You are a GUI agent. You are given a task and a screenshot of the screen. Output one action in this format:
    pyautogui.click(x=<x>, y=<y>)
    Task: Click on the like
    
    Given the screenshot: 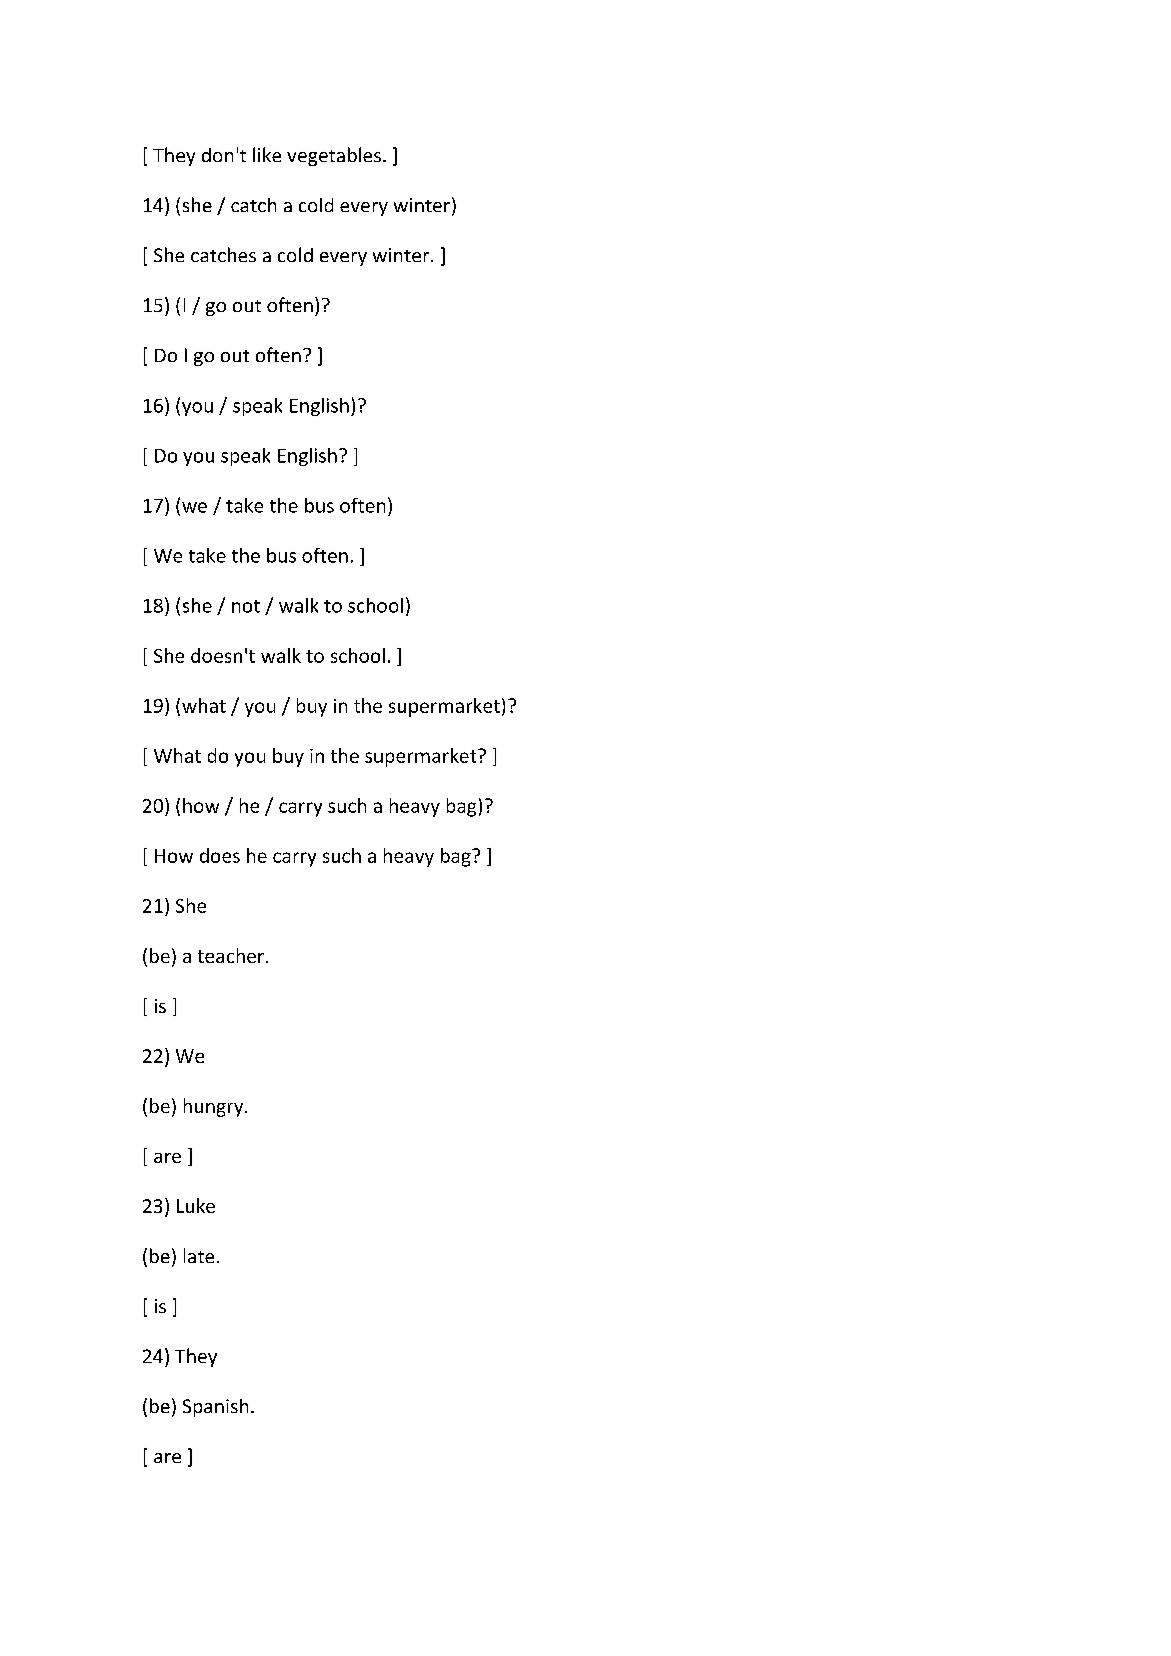 What is the action you would take?
    pyautogui.click(x=267, y=154)
